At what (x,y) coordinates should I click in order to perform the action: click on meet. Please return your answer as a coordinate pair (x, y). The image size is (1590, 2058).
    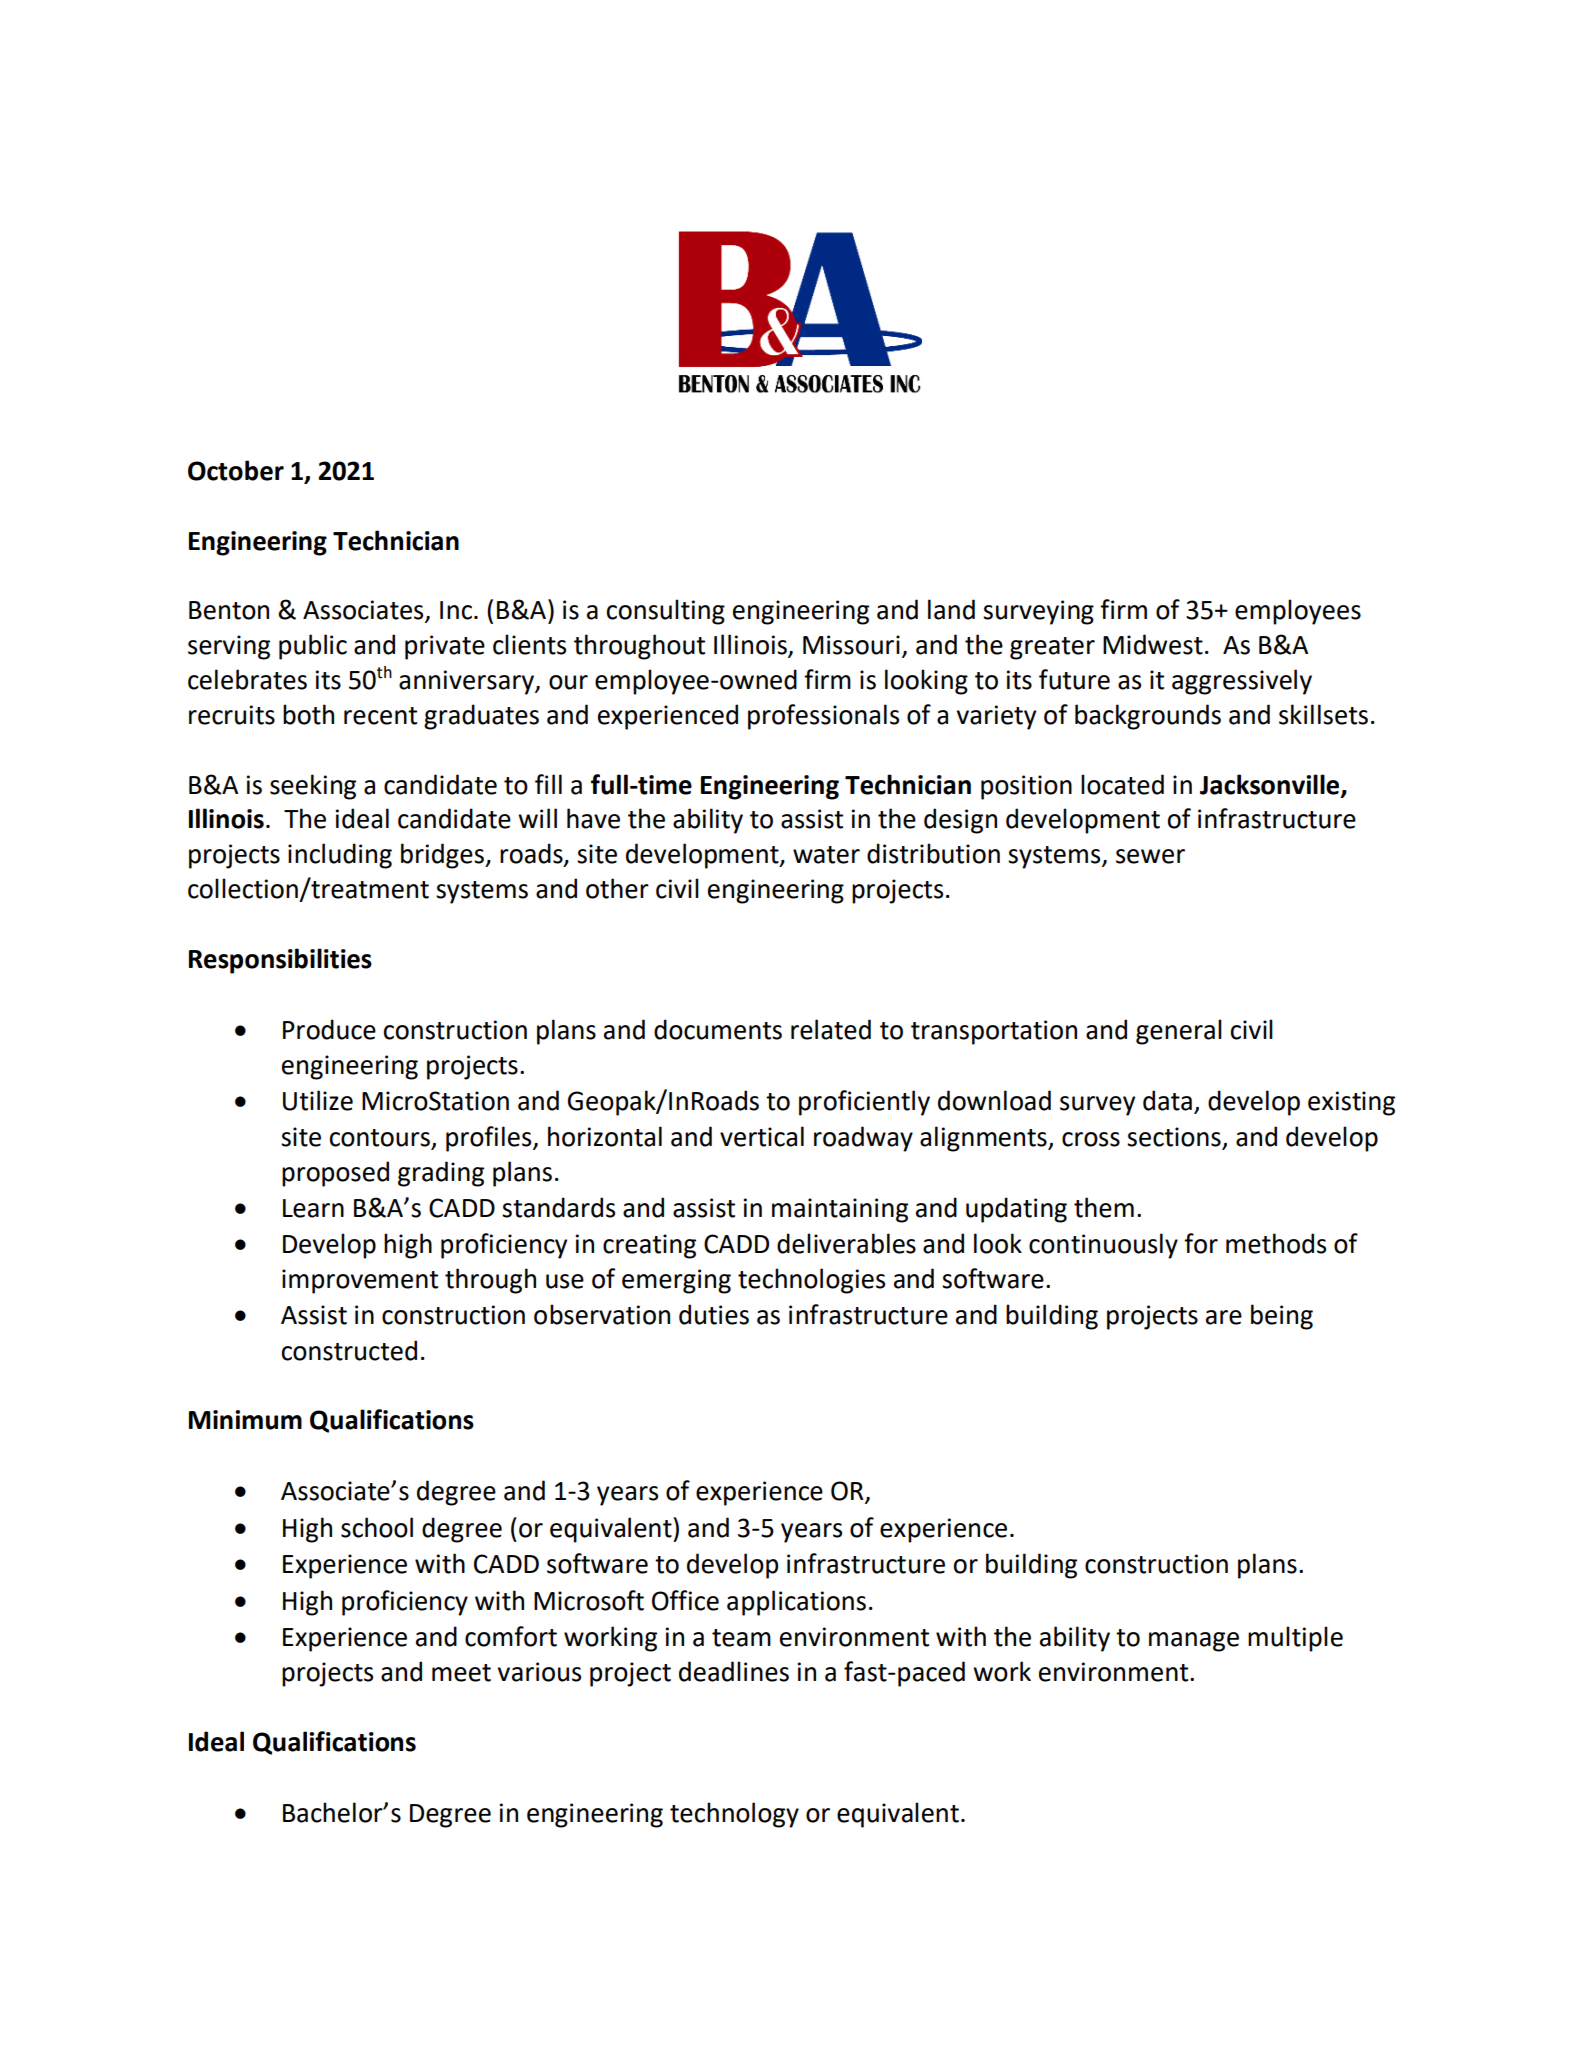
    Looking at the image, I should click on (461, 1673).
